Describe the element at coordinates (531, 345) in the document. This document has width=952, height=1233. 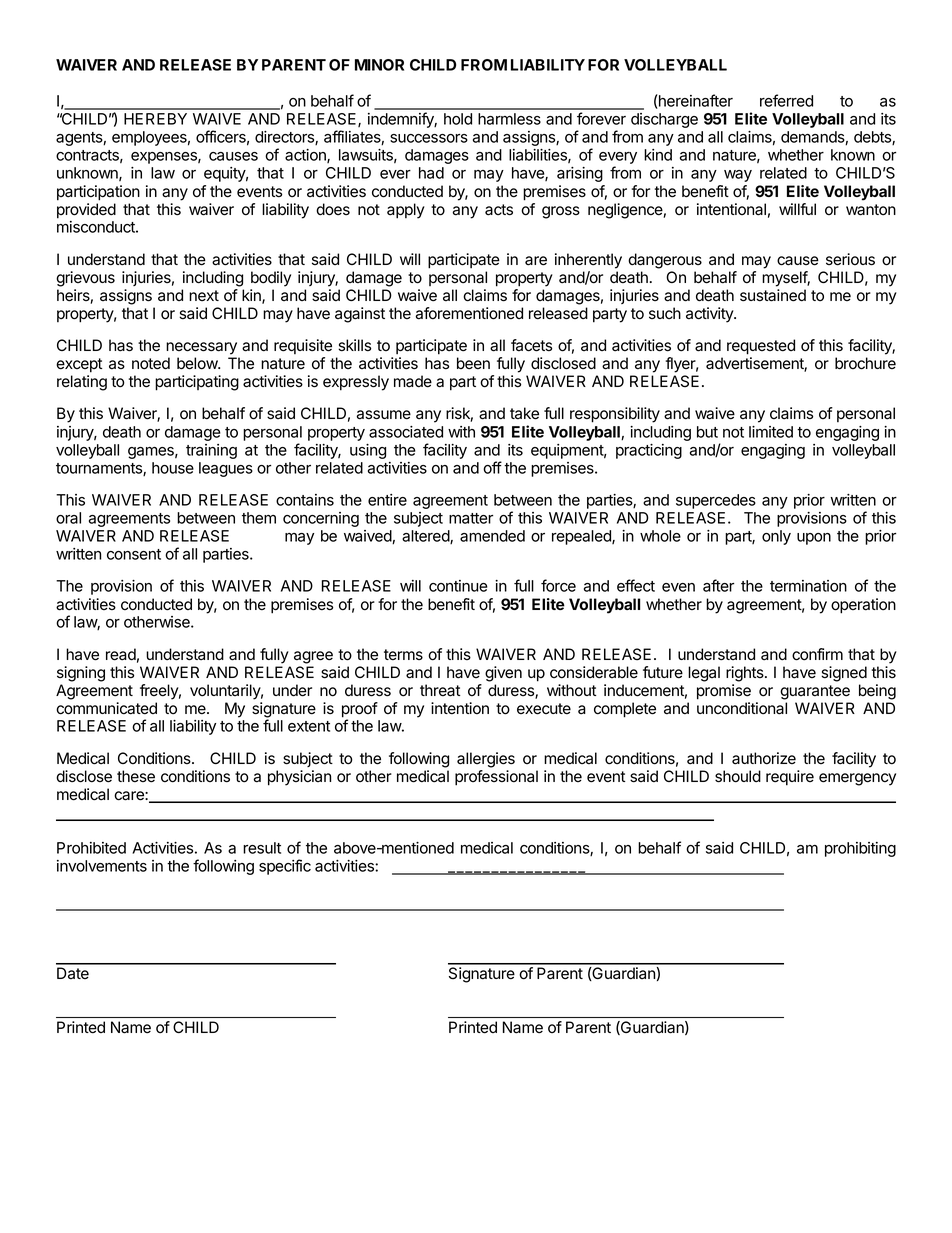
I see `facets` at that location.
